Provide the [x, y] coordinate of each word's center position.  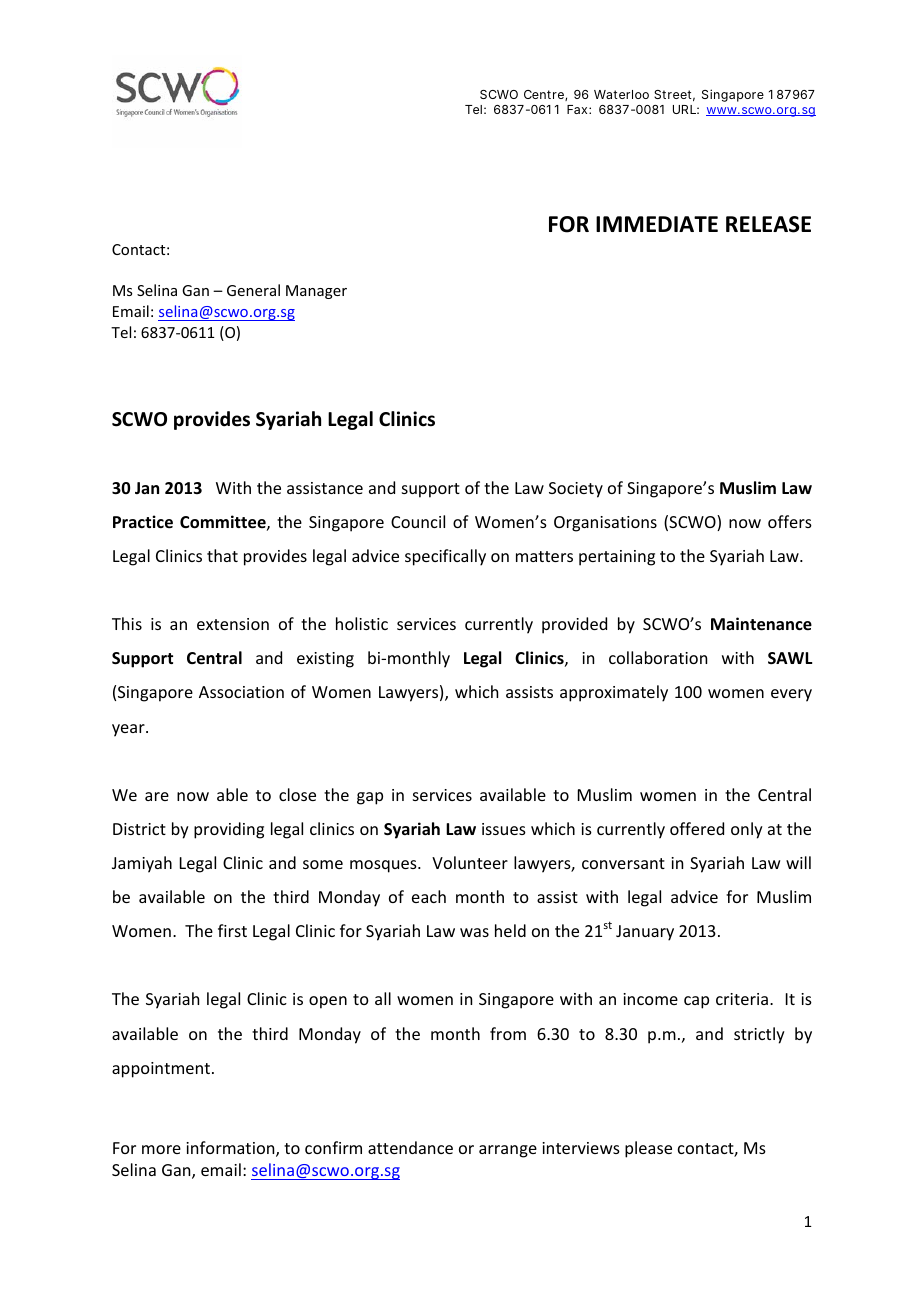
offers [790, 521]
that [222, 555]
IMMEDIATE [657, 224]
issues [504, 829]
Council [418, 521]
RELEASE [768, 224]
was [474, 932]
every [791, 695]
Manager [316, 292]
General [253, 290]
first [232, 930]
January [645, 933]
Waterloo [621, 94]
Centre [545, 95]
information [231, 1149]
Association [241, 692]
